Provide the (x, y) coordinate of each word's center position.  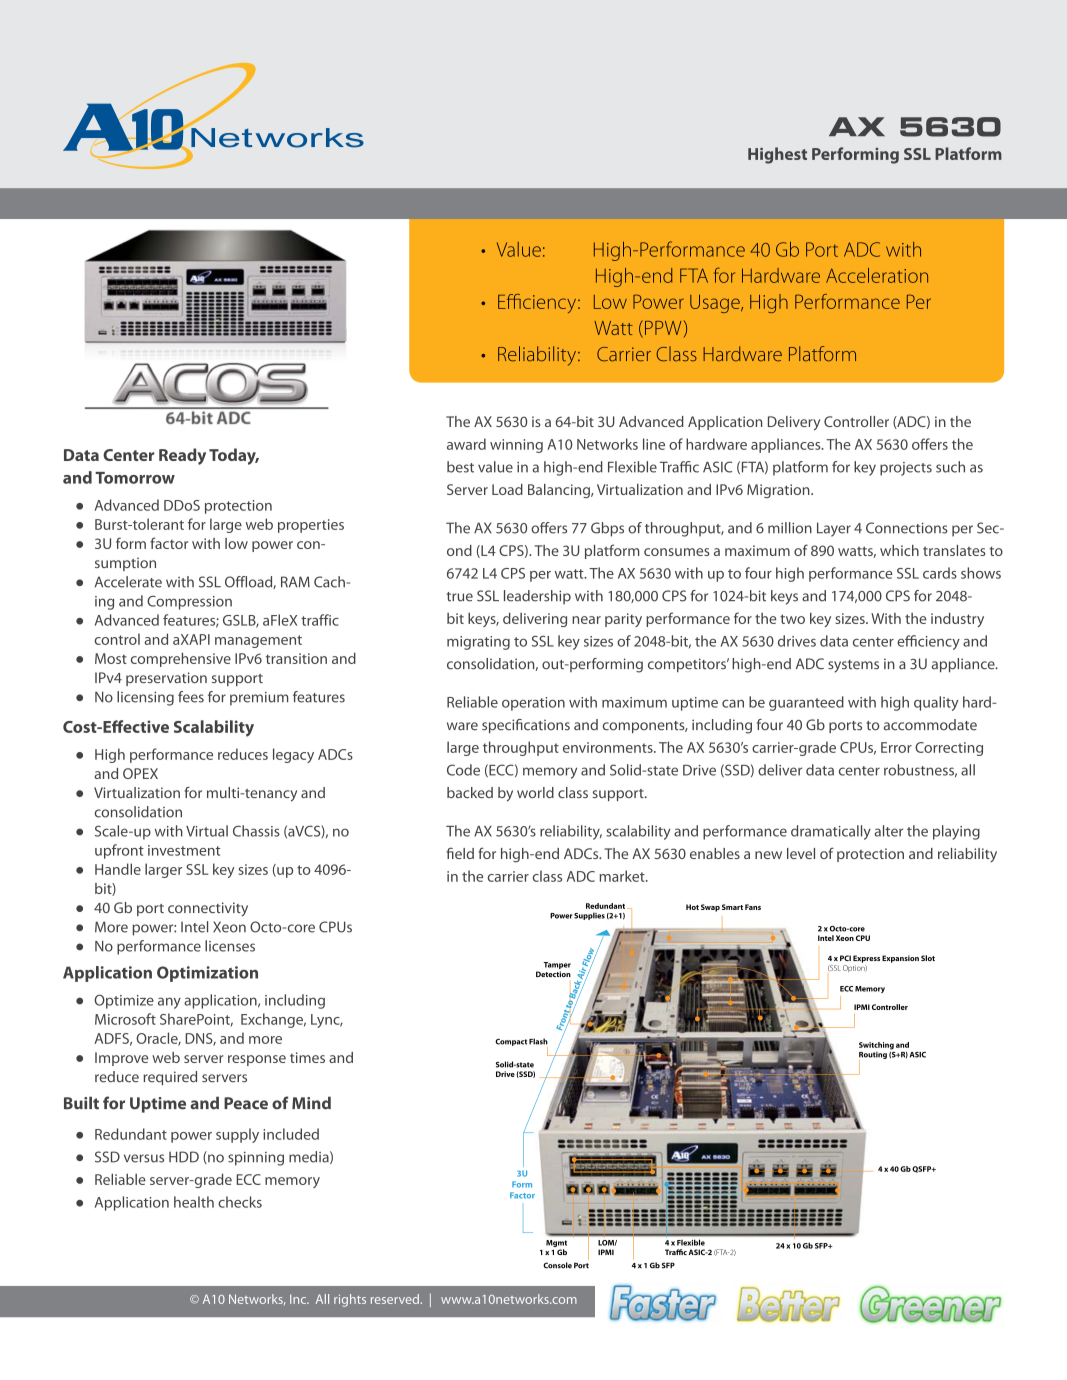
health (194, 1202)
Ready (182, 456)
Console (557, 1265)
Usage (716, 304)
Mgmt (556, 1245)
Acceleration (877, 275)
